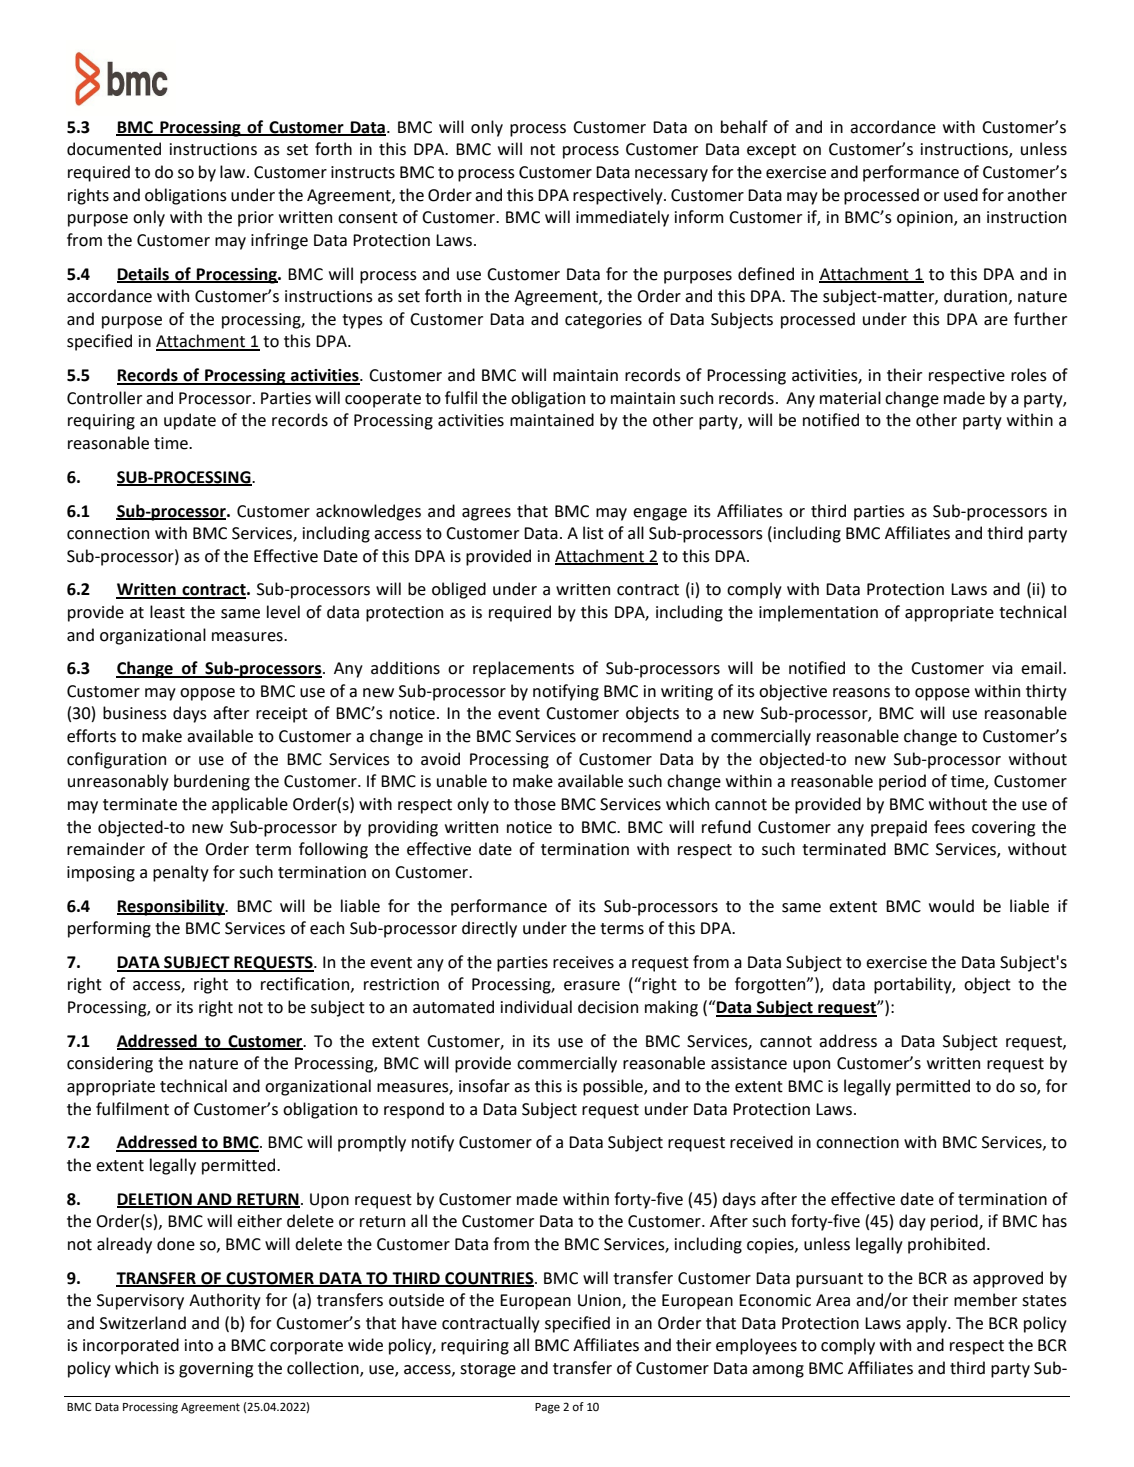 The height and width of the document is (1467, 1134). What do you see at coordinates (1002, 668) in the document?
I see `via` at bounding box center [1002, 668].
